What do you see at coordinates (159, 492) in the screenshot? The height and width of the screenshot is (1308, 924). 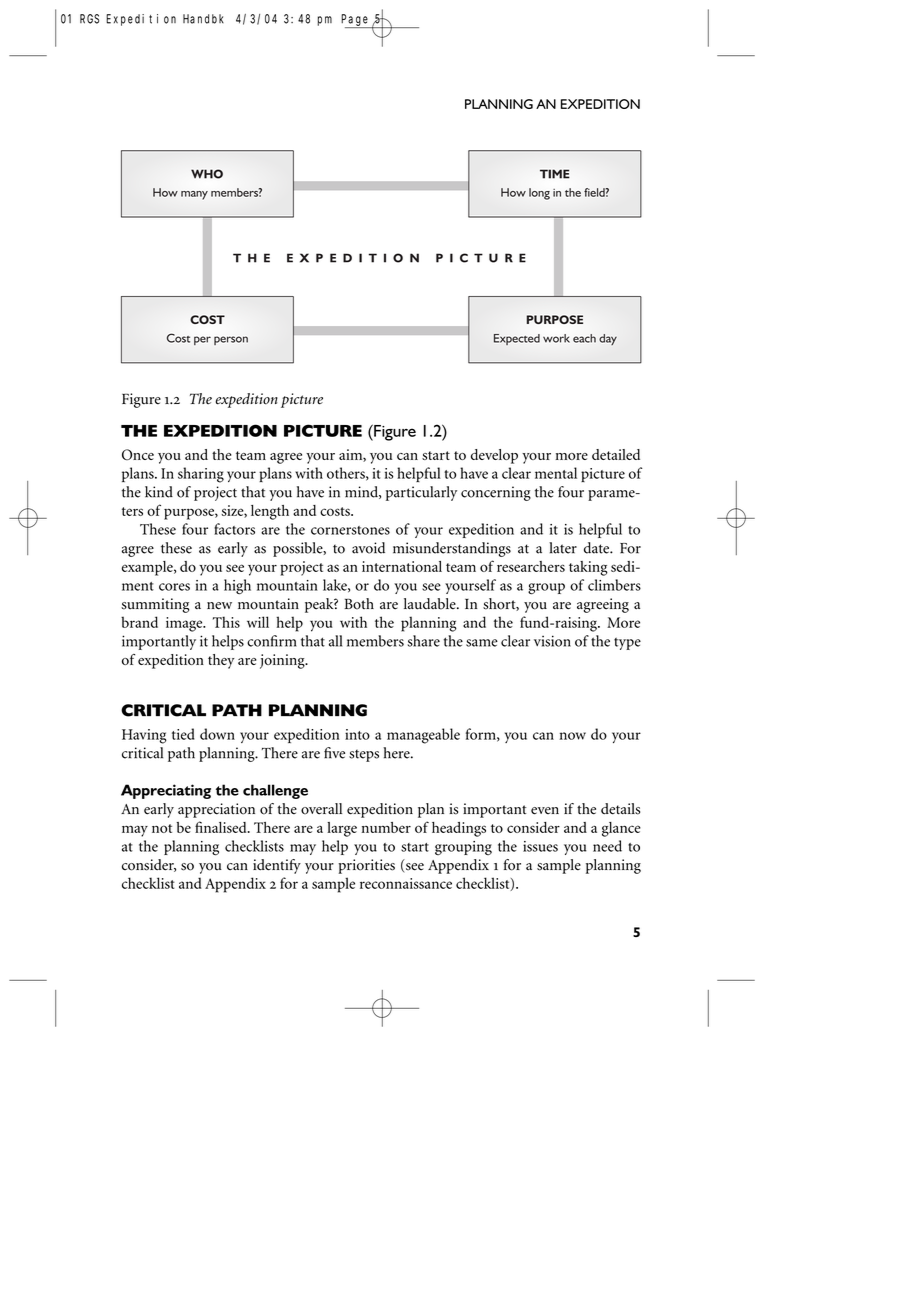 I see `kind` at bounding box center [159, 492].
